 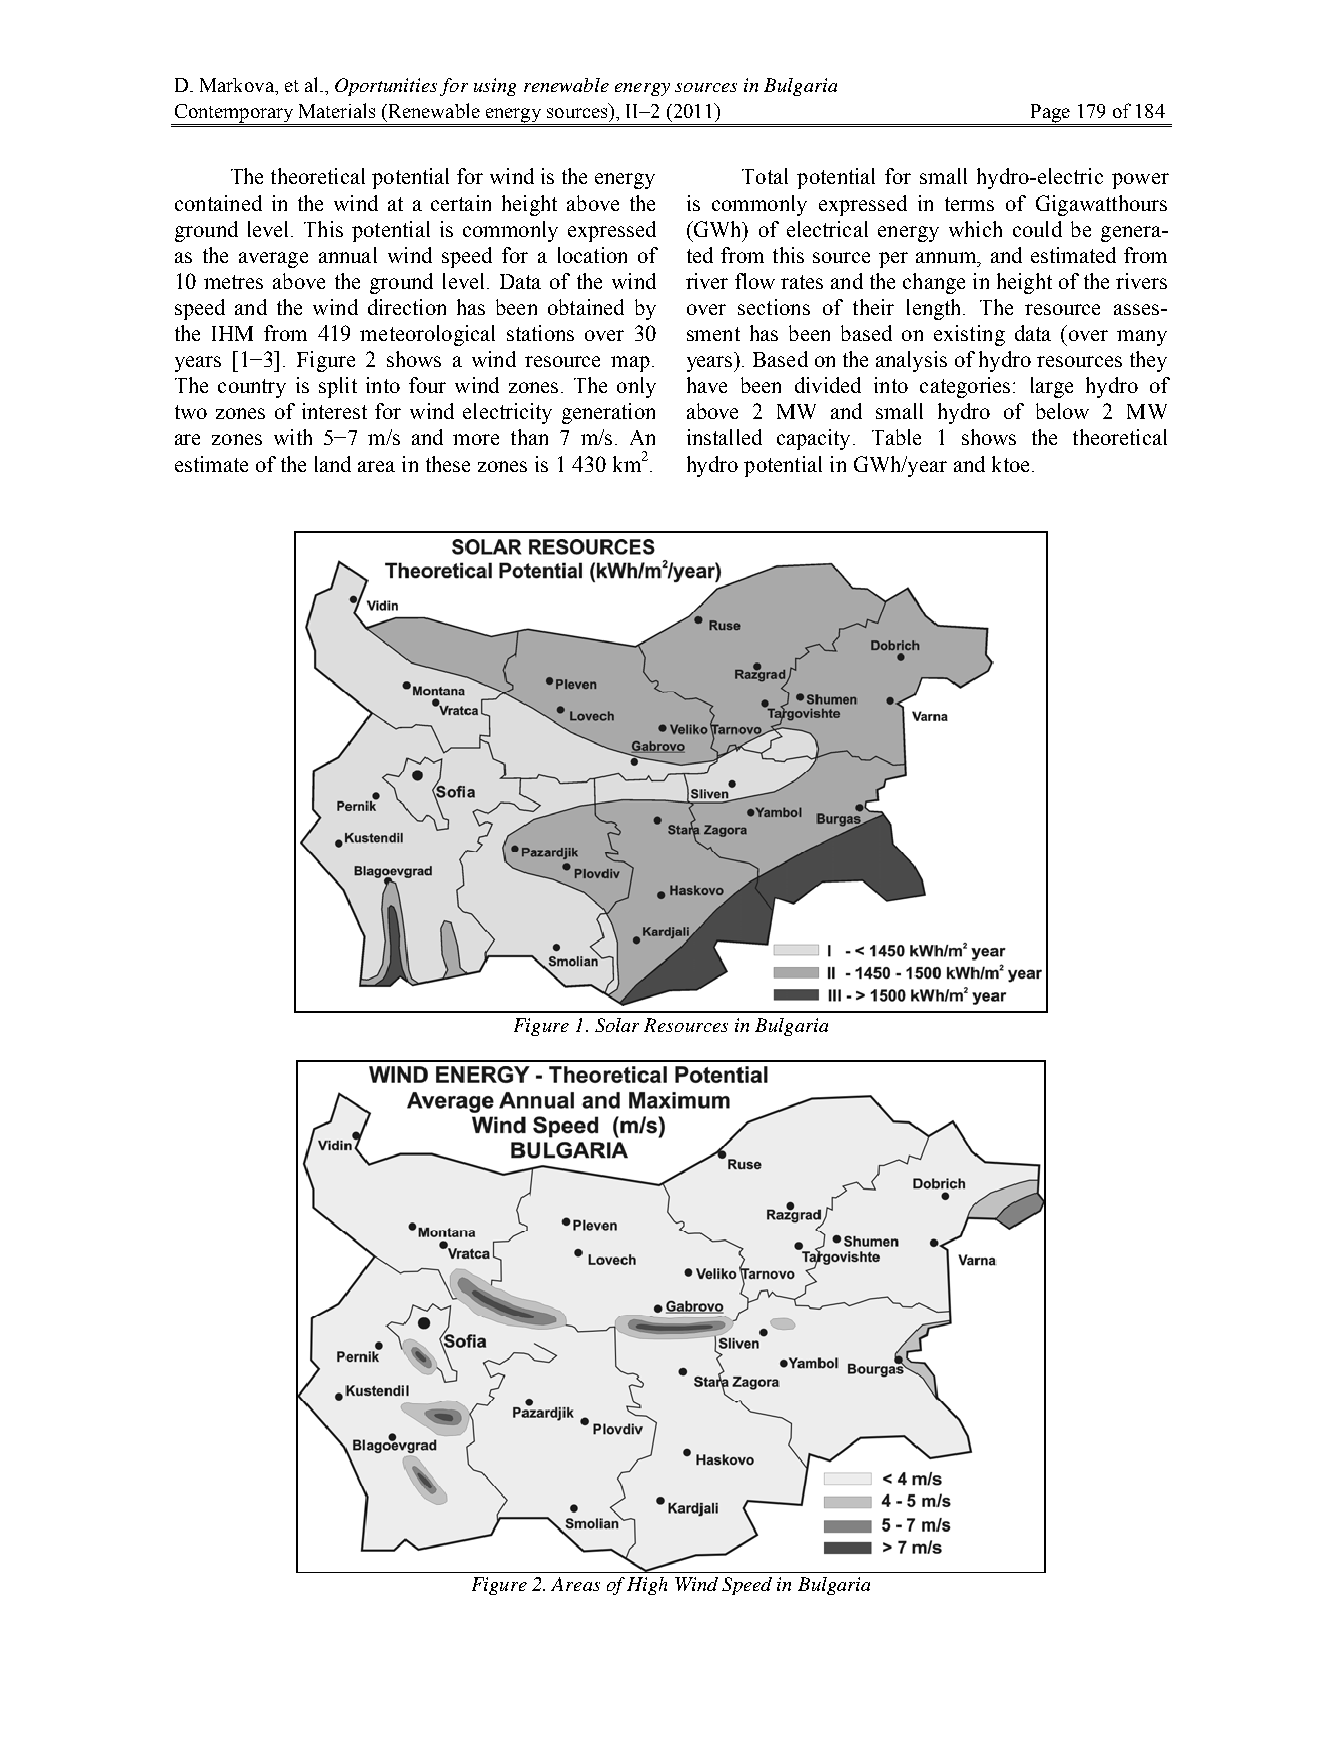 What do you see at coordinates (448, 464) in the screenshot?
I see `these` at bounding box center [448, 464].
